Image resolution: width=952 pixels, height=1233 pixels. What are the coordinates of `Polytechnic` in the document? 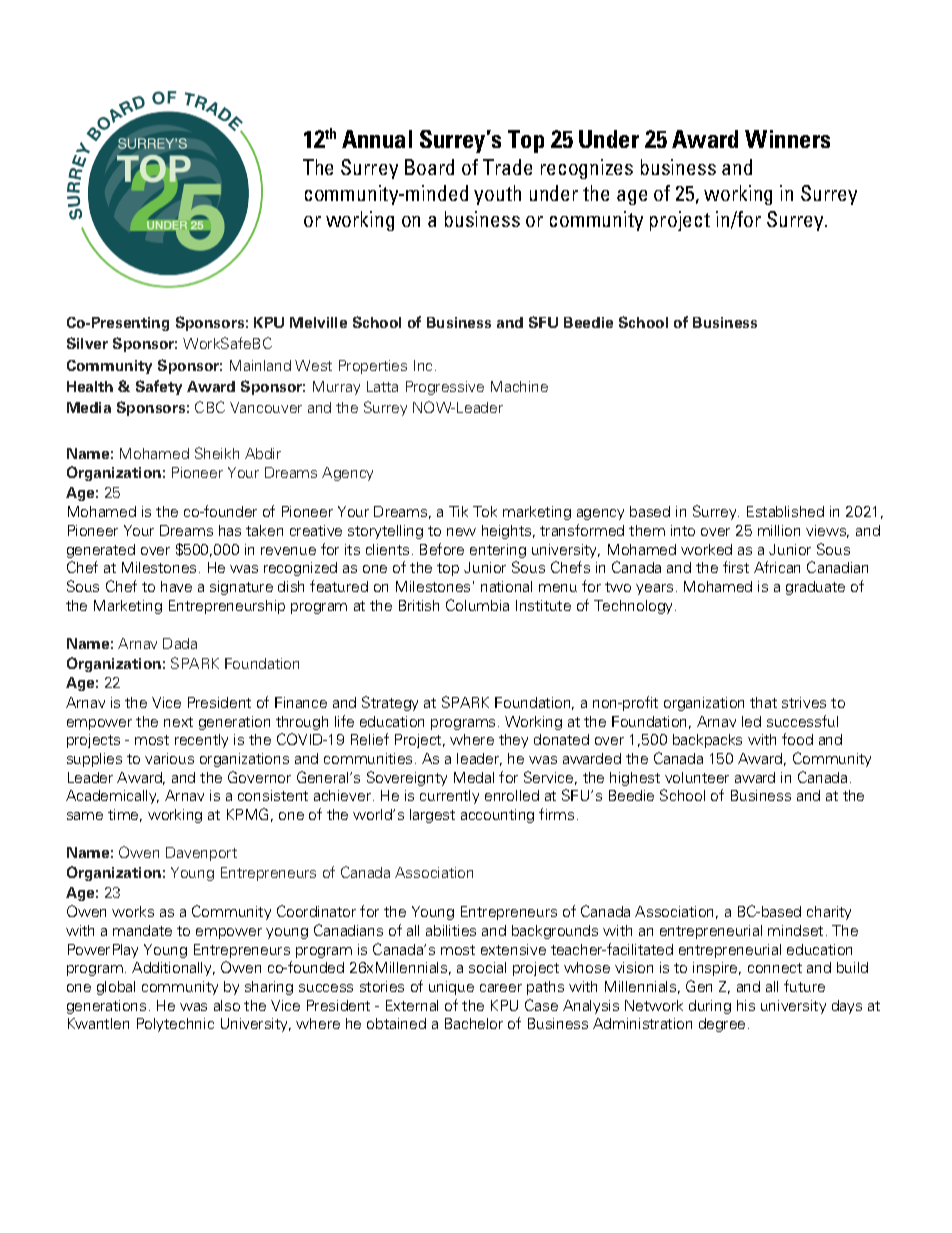 It's located at (175, 1025).
